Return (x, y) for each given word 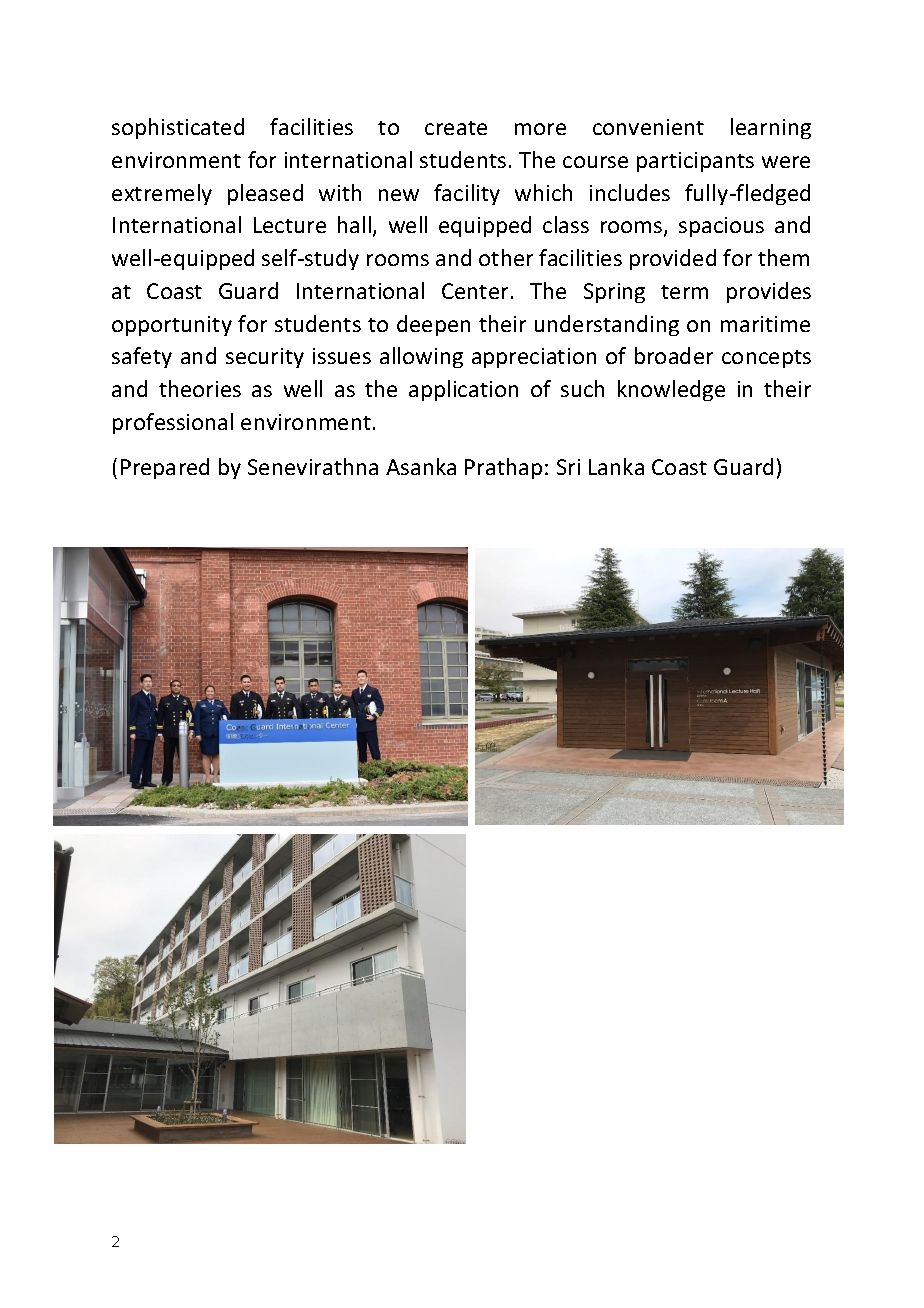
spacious (721, 227)
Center (475, 291)
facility (467, 194)
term (684, 292)
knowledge (671, 390)
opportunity (172, 326)
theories (200, 388)
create (456, 128)
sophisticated (178, 128)
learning (771, 128)
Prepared (165, 468)
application (463, 390)
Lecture (290, 225)
